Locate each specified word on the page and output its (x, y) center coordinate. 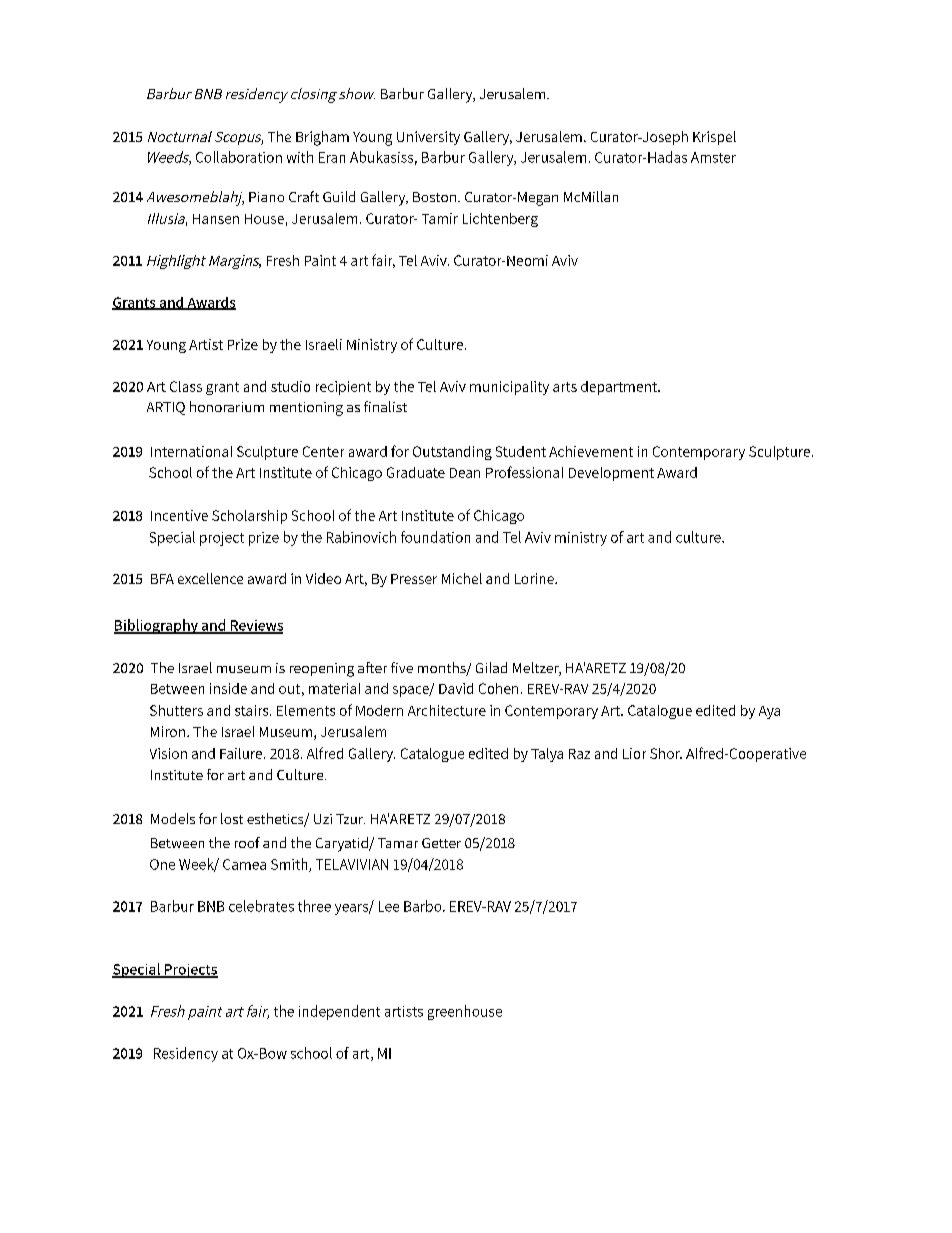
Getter (441, 843)
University (428, 138)
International (191, 451)
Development (611, 474)
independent (339, 1012)
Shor (666, 753)
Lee (389, 906)
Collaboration (239, 157)
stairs (253, 710)
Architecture (447, 710)
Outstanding (452, 453)
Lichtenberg (500, 220)
